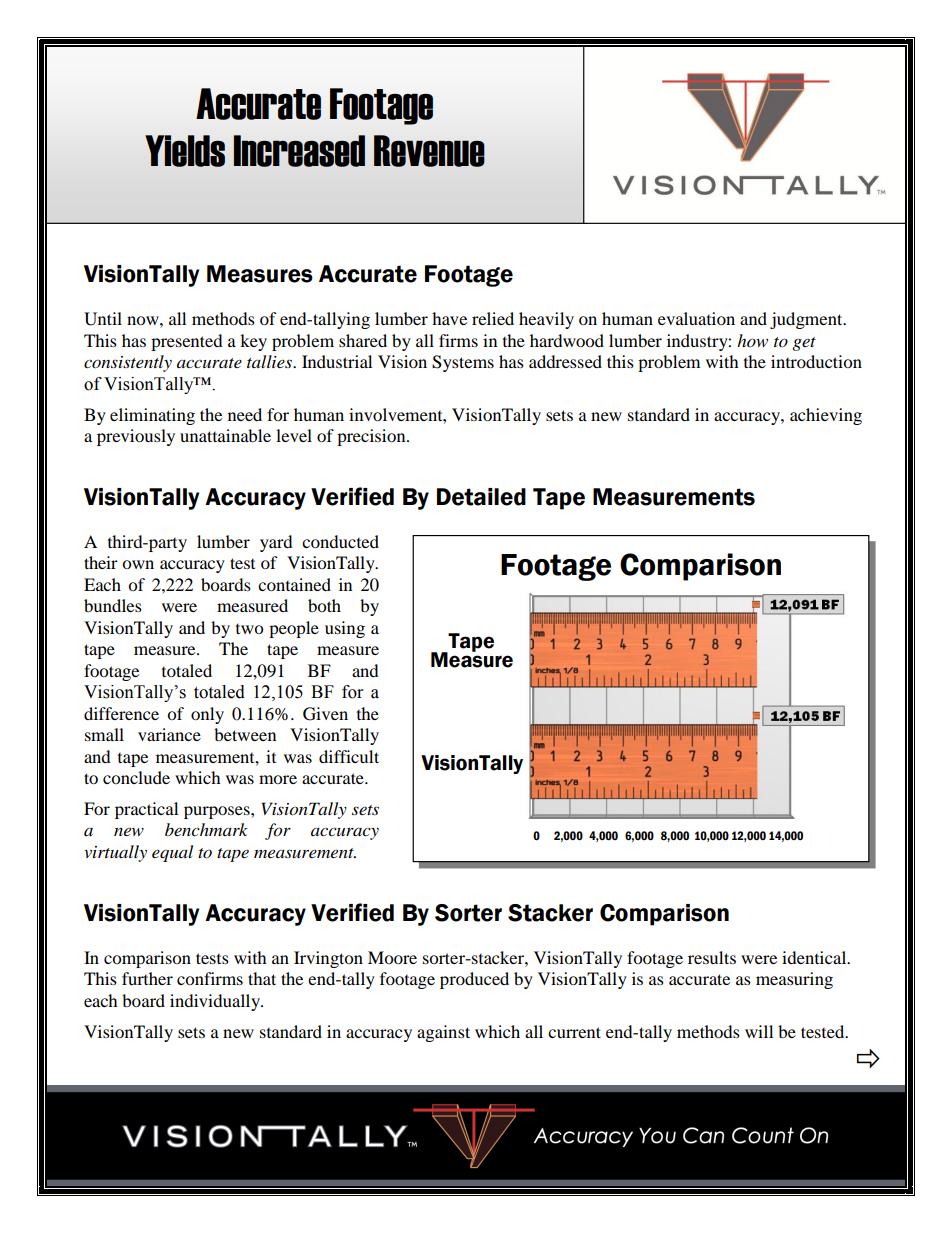 The image size is (952, 1233). I want to click on evaluation, so click(696, 318).
